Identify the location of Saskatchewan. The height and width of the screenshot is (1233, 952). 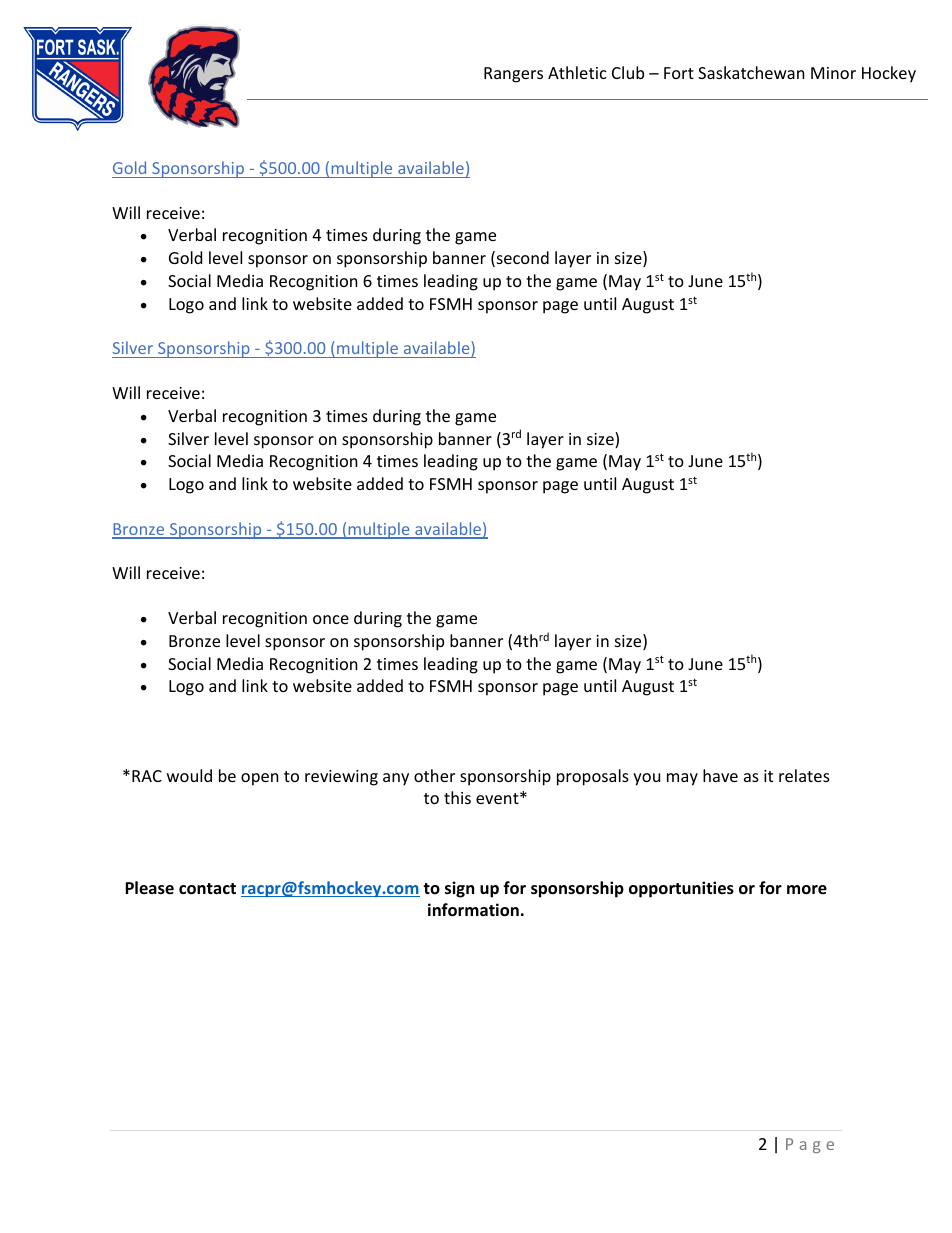
(751, 72).
